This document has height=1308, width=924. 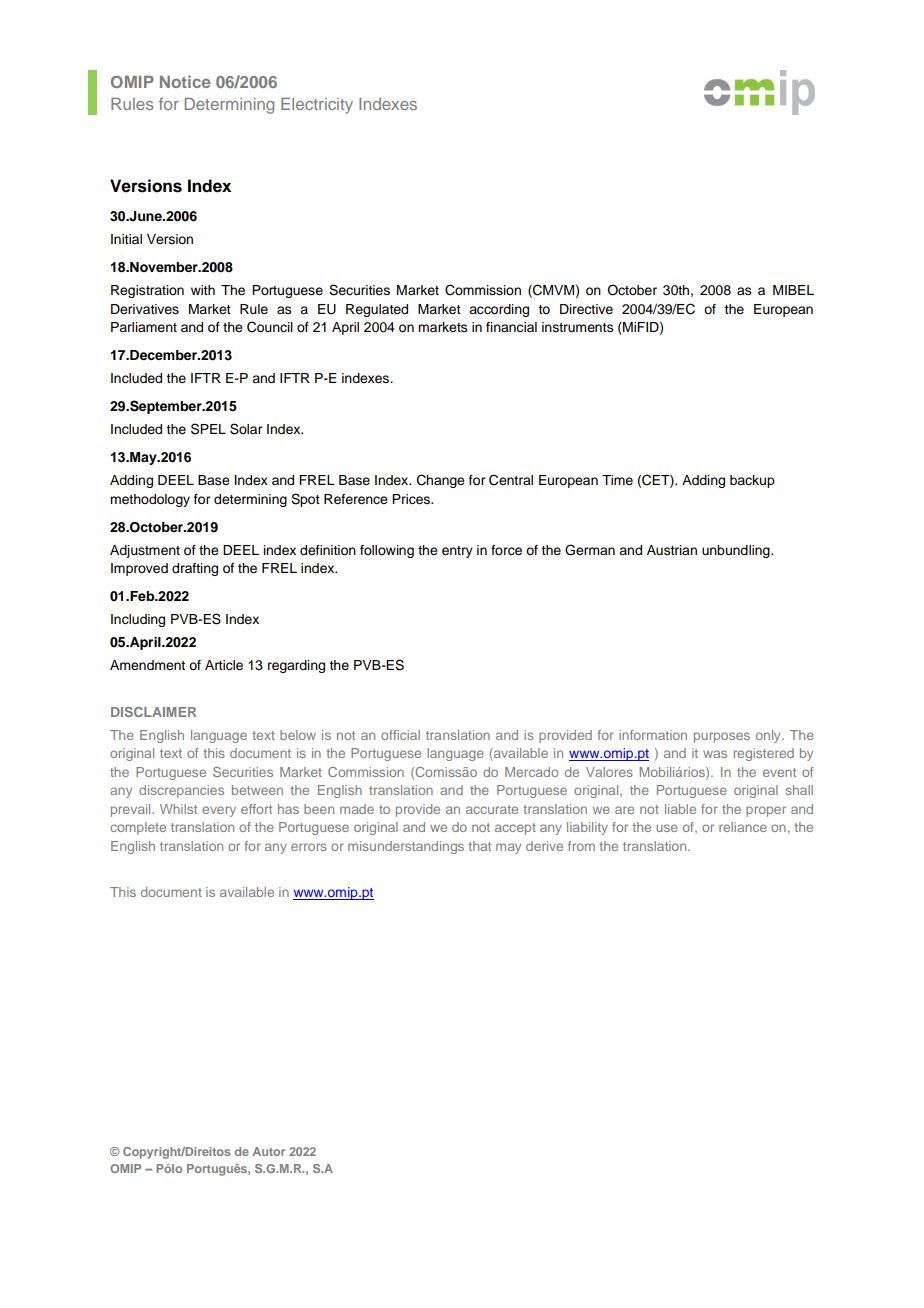 What do you see at coordinates (479, 846) in the document?
I see `that` at bounding box center [479, 846].
